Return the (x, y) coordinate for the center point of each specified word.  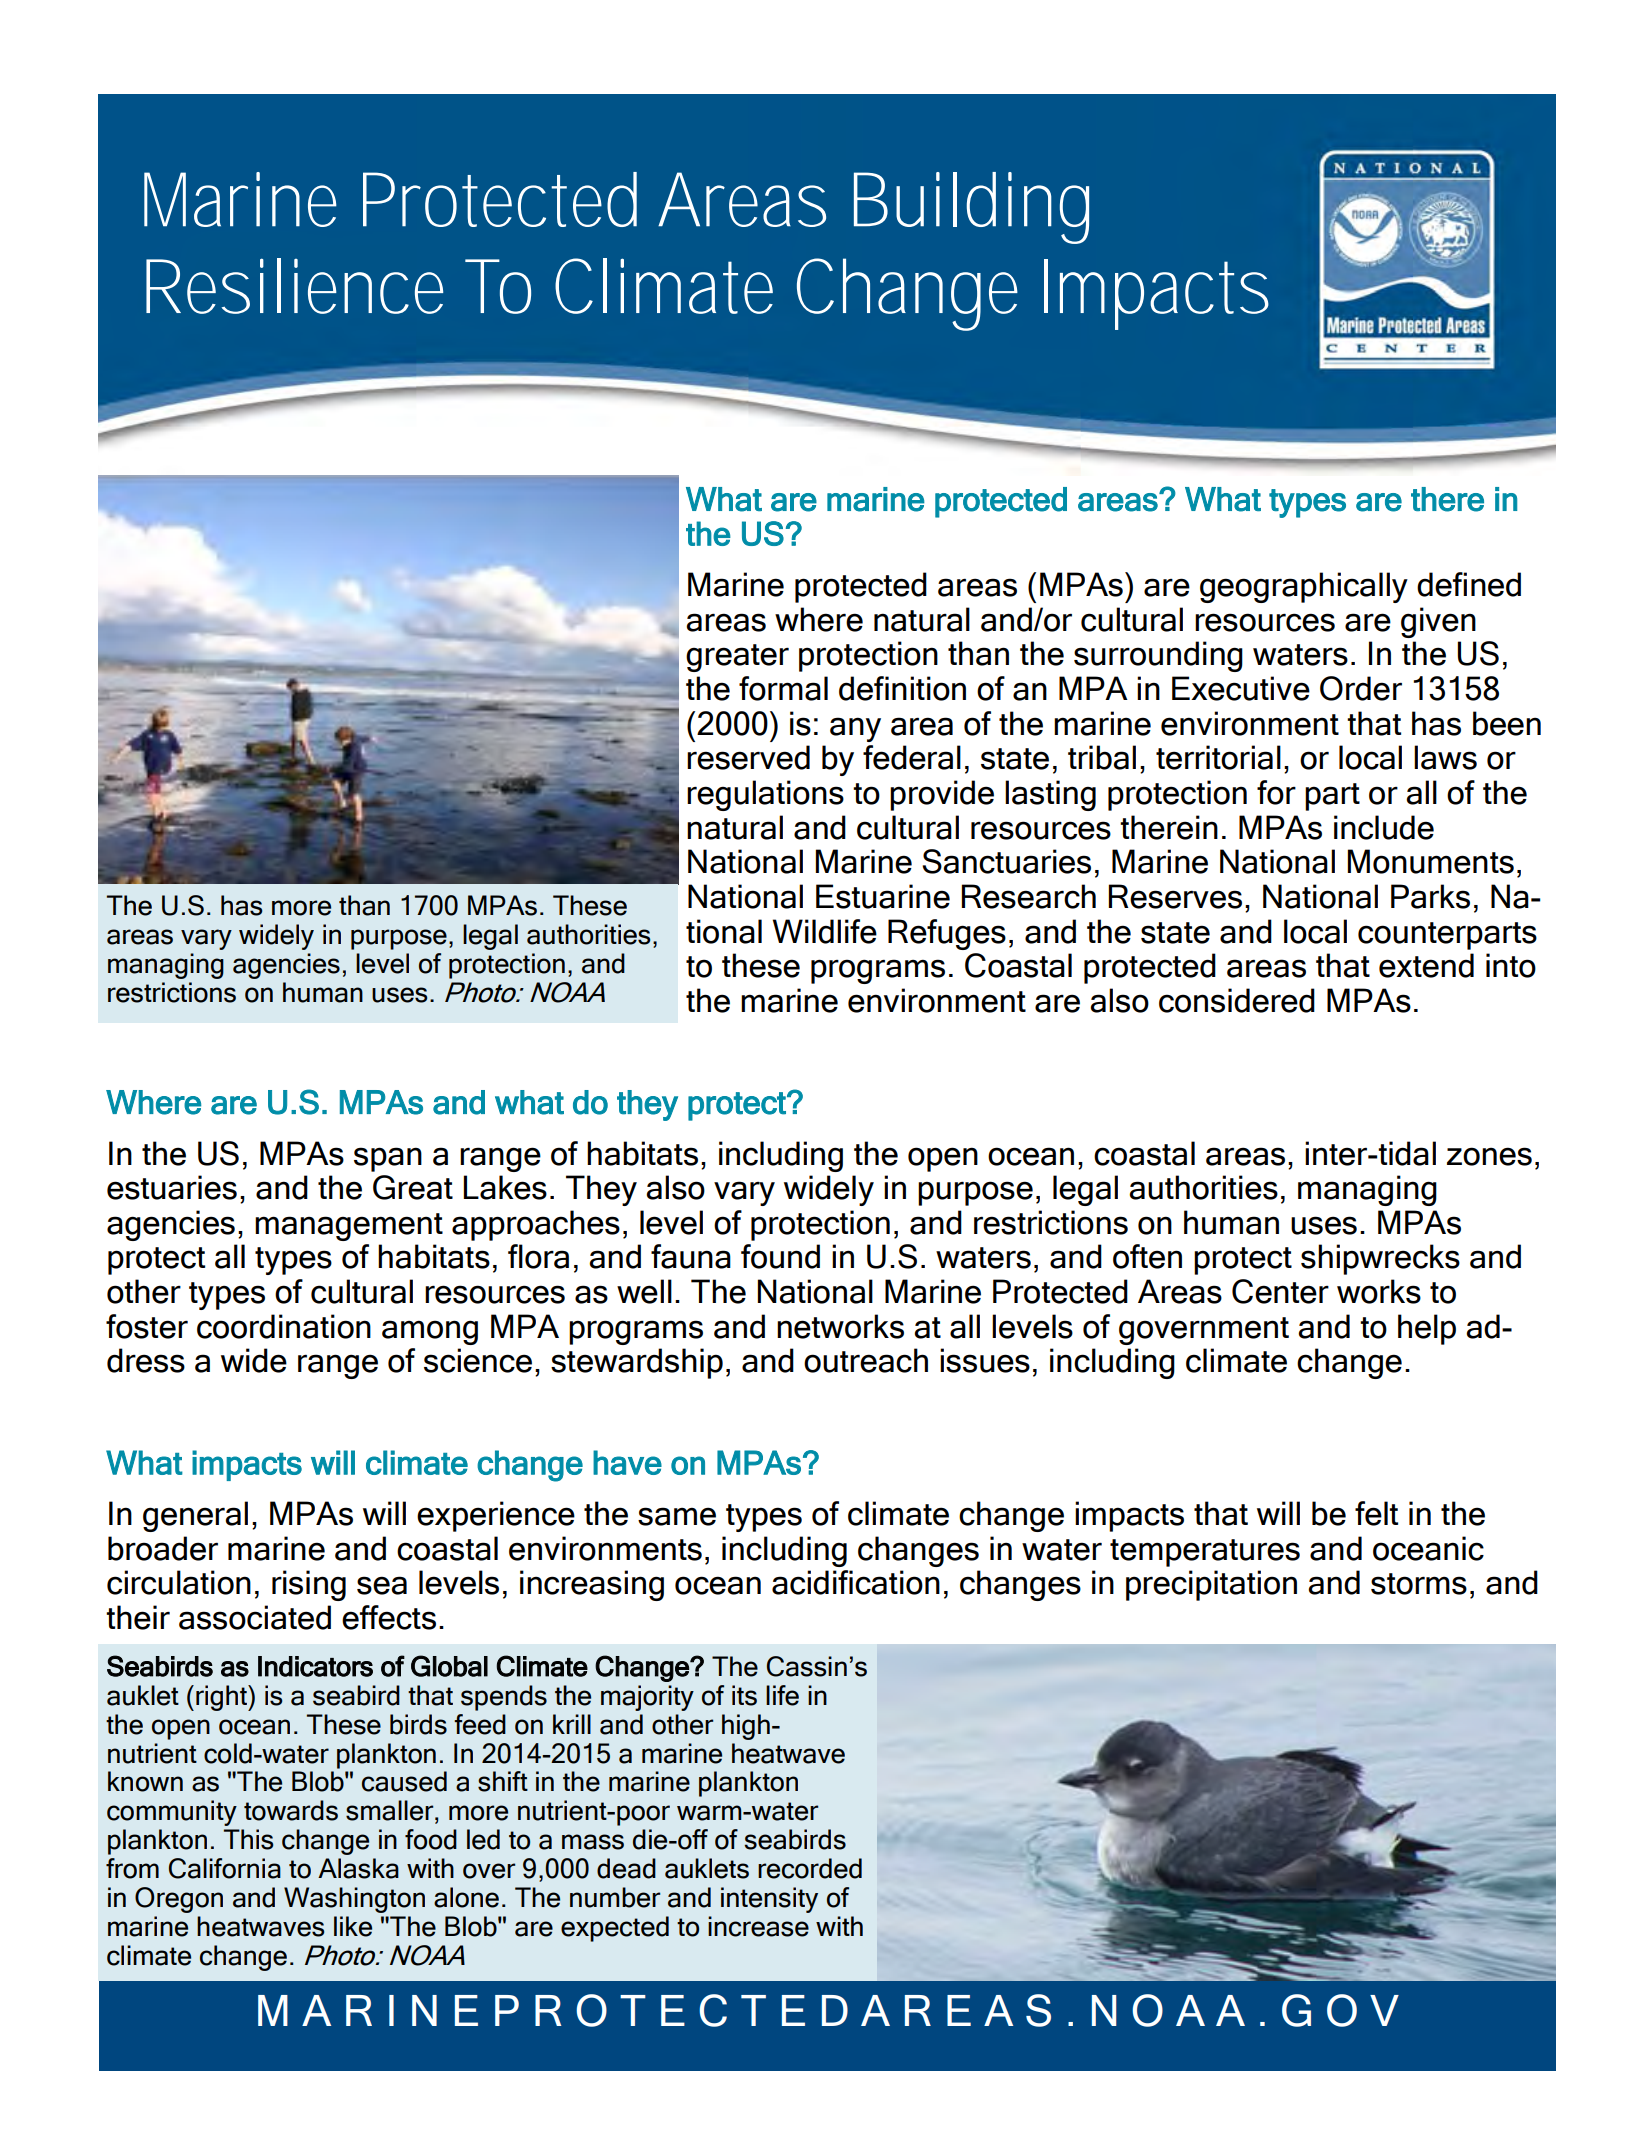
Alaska (358, 1868)
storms (1419, 1584)
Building (971, 208)
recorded (810, 1868)
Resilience (294, 286)
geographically (1304, 587)
